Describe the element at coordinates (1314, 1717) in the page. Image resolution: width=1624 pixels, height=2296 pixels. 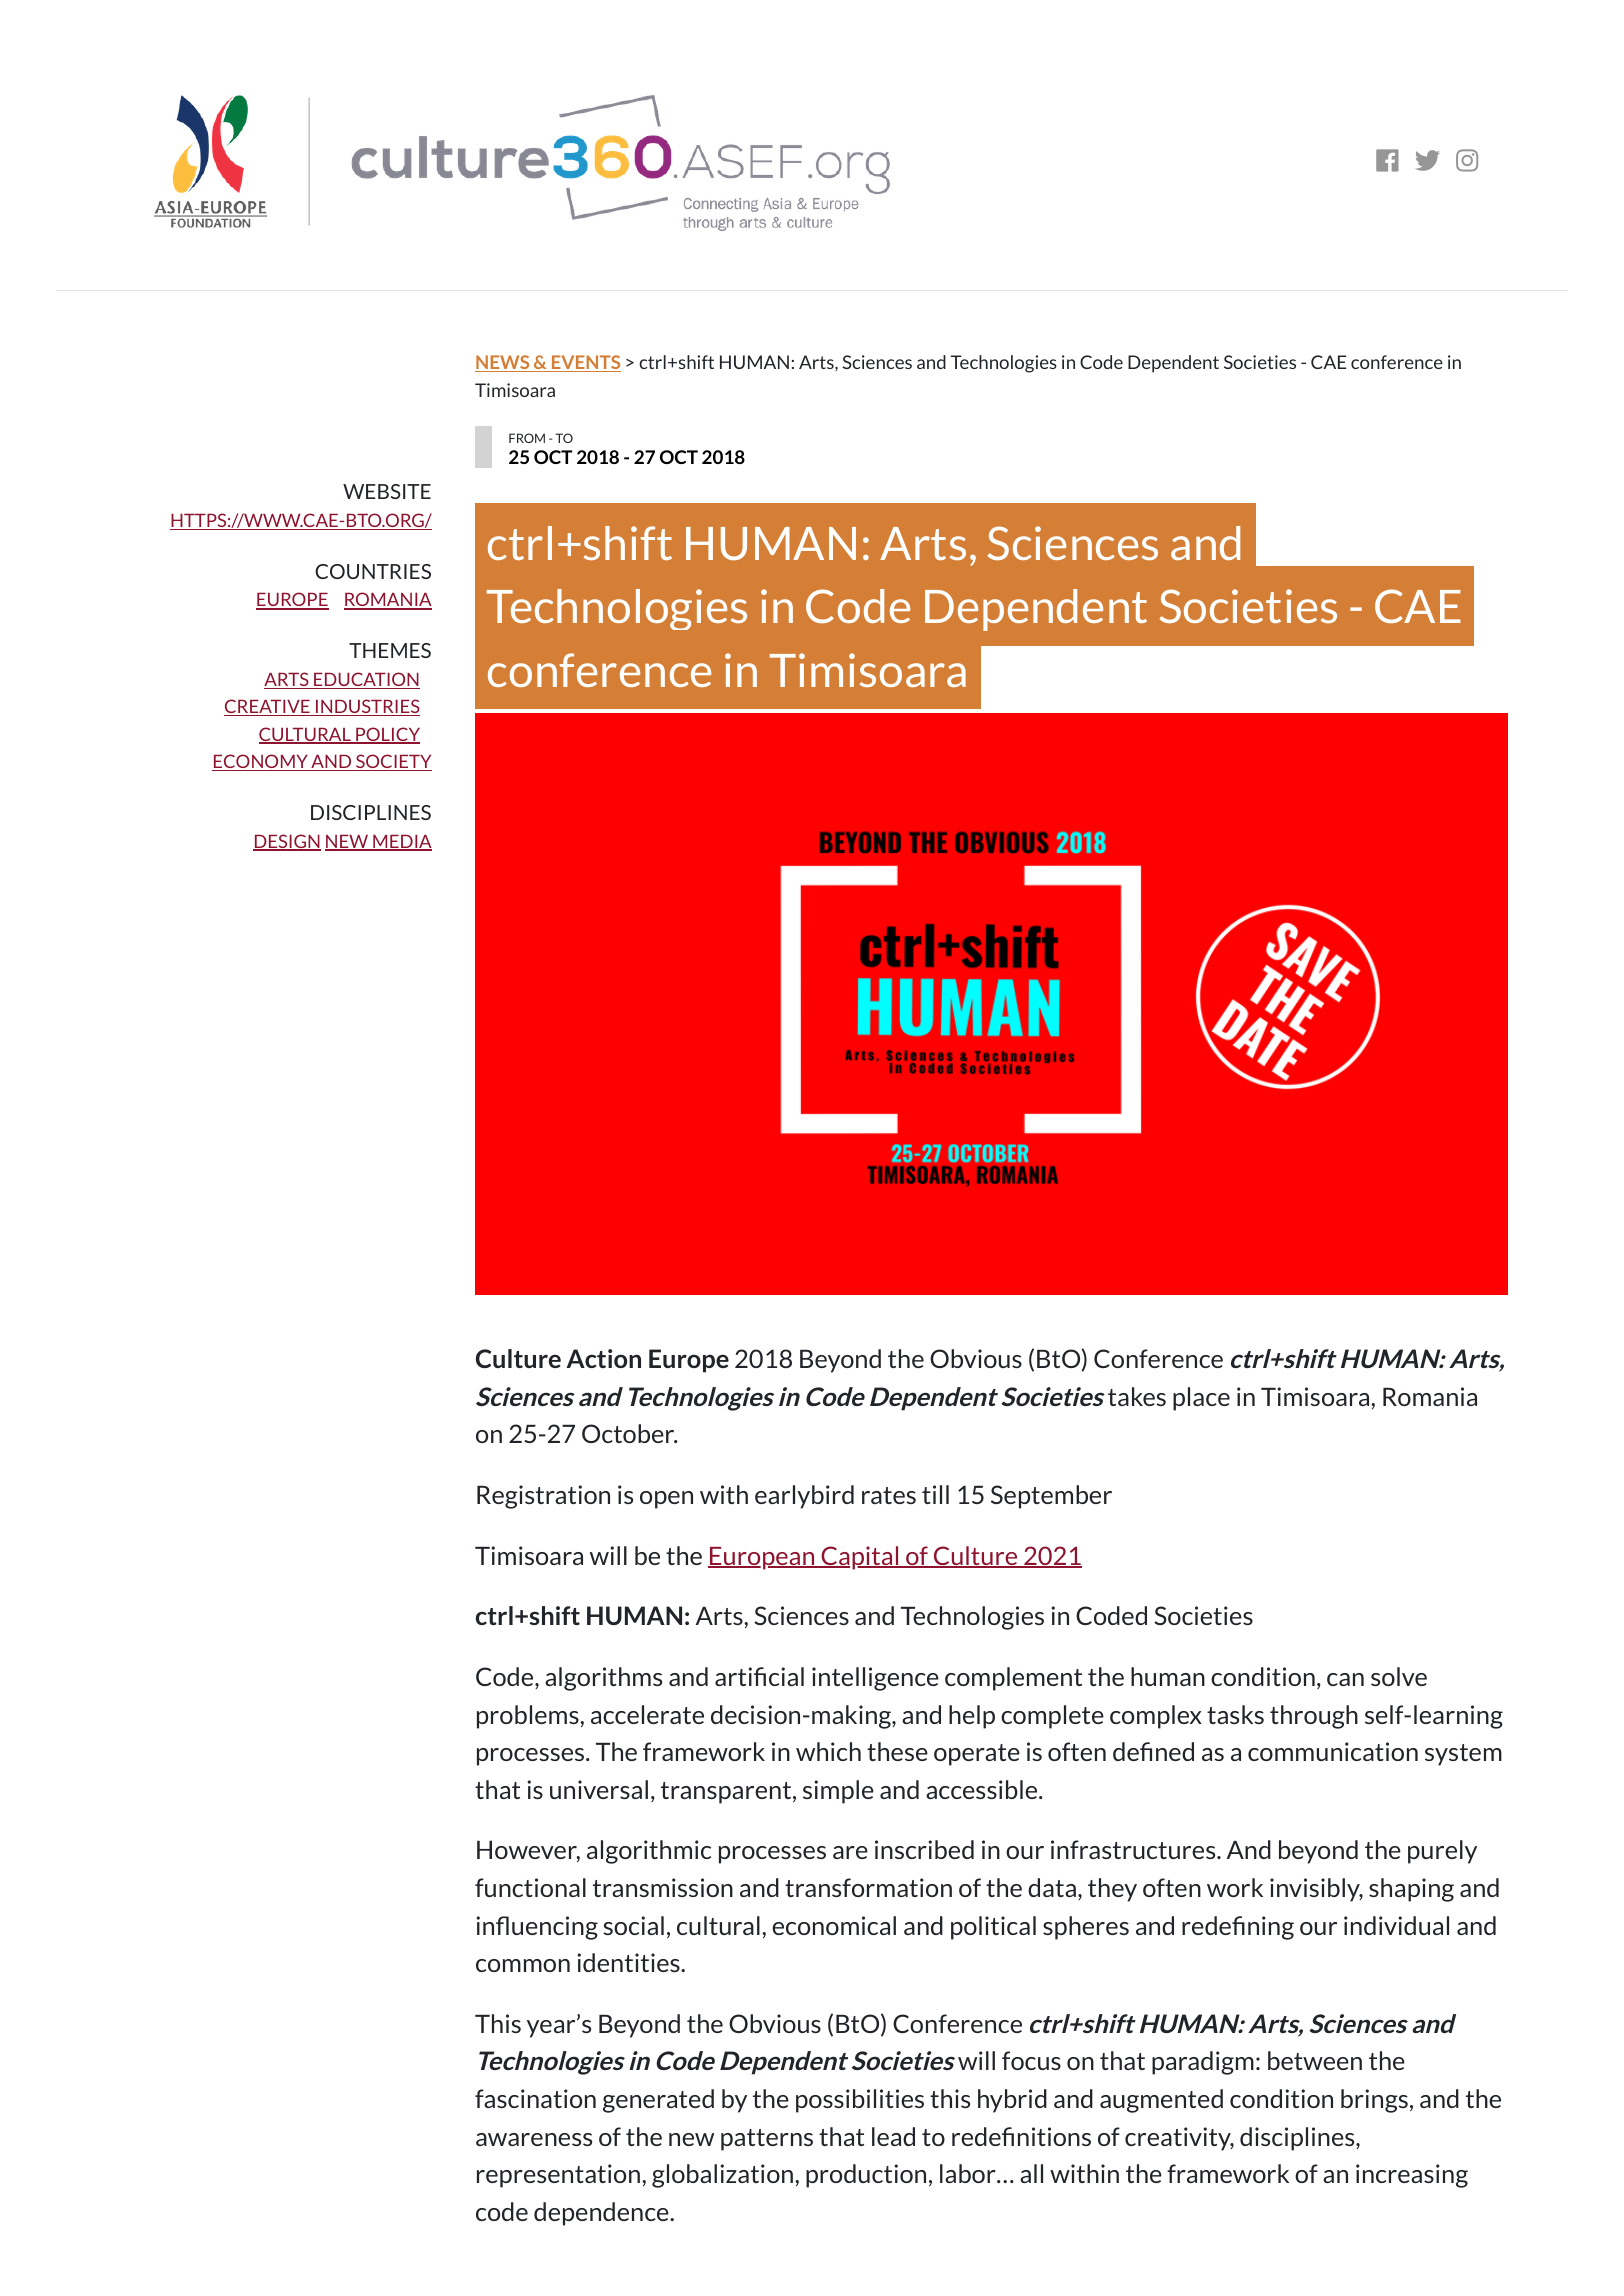
I see `through` at that location.
